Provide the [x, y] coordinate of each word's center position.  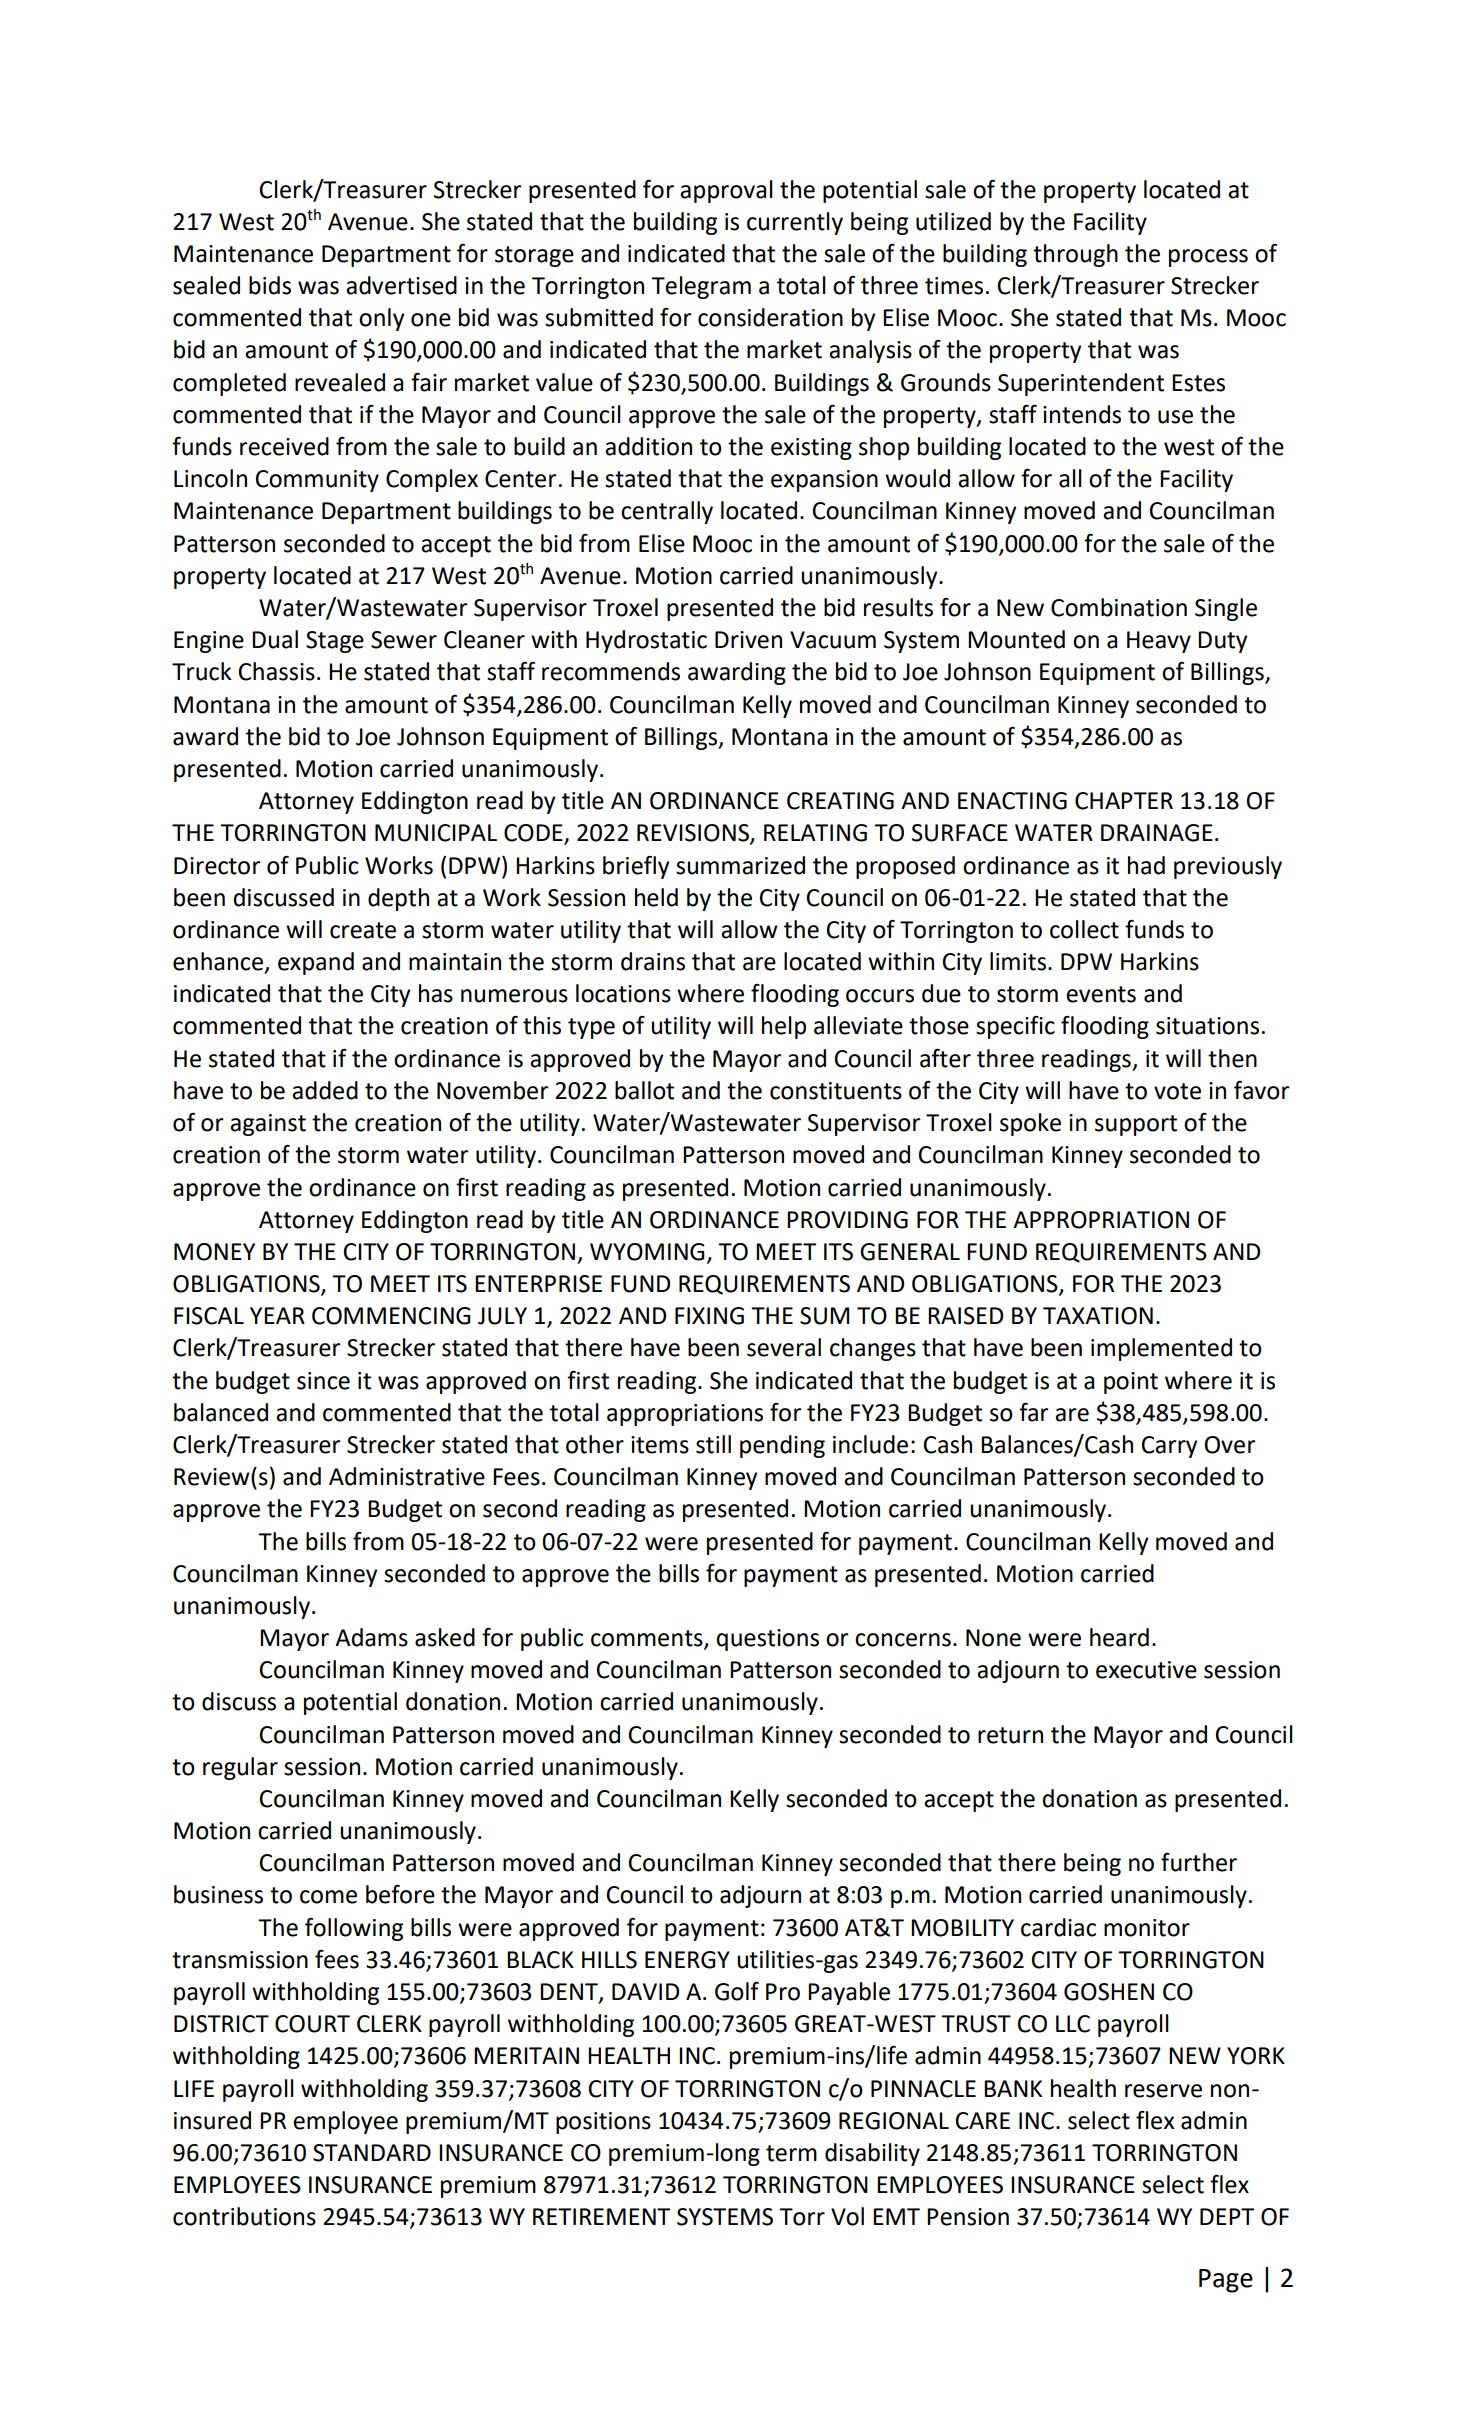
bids [270, 285]
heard [1119, 1637]
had [1146, 865]
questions [768, 1640]
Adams [371, 1637]
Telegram [701, 287]
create [363, 930]
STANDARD [372, 2153]
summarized [740, 865]
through [1075, 255]
